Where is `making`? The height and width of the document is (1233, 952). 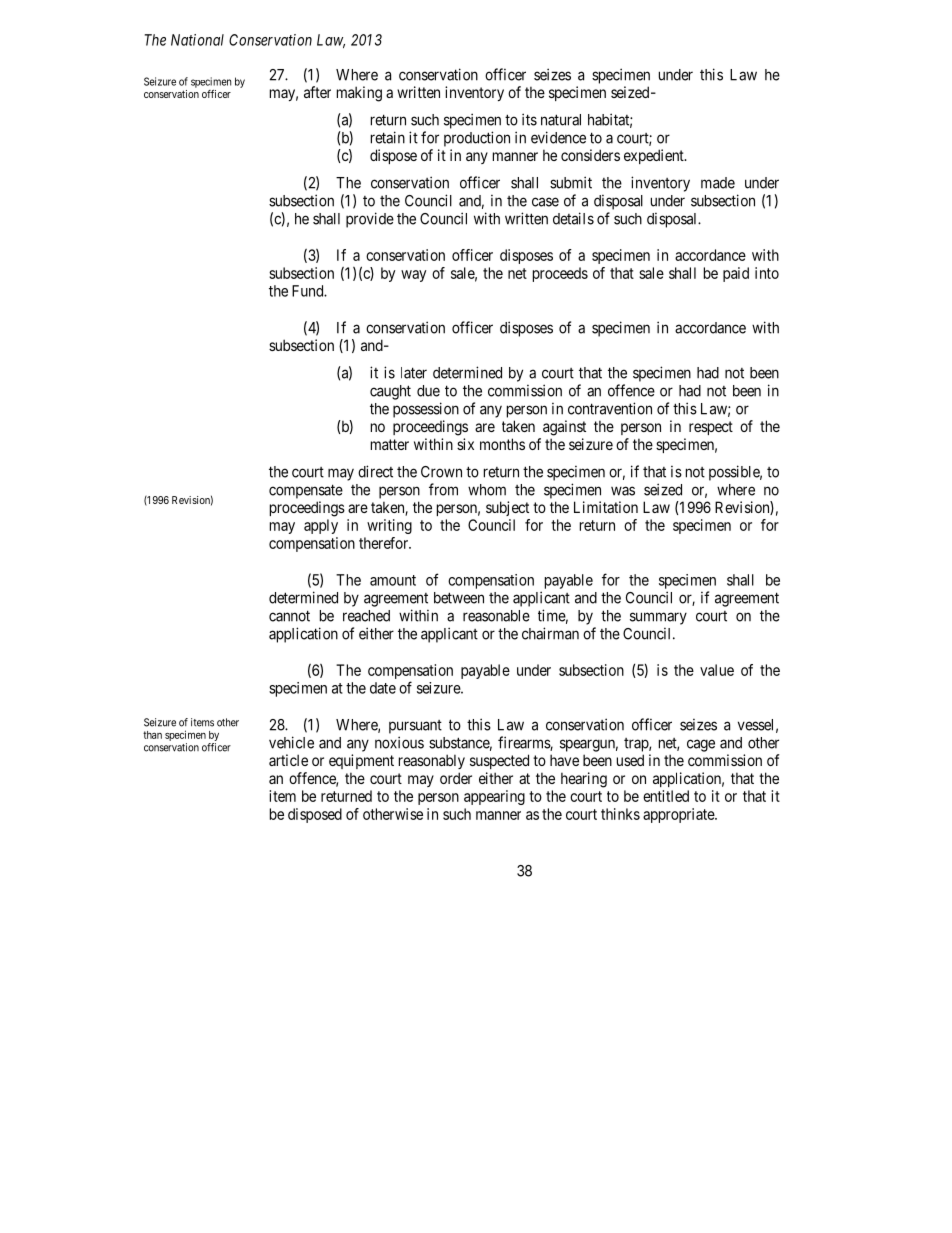
making is located at coordinates (359, 94).
